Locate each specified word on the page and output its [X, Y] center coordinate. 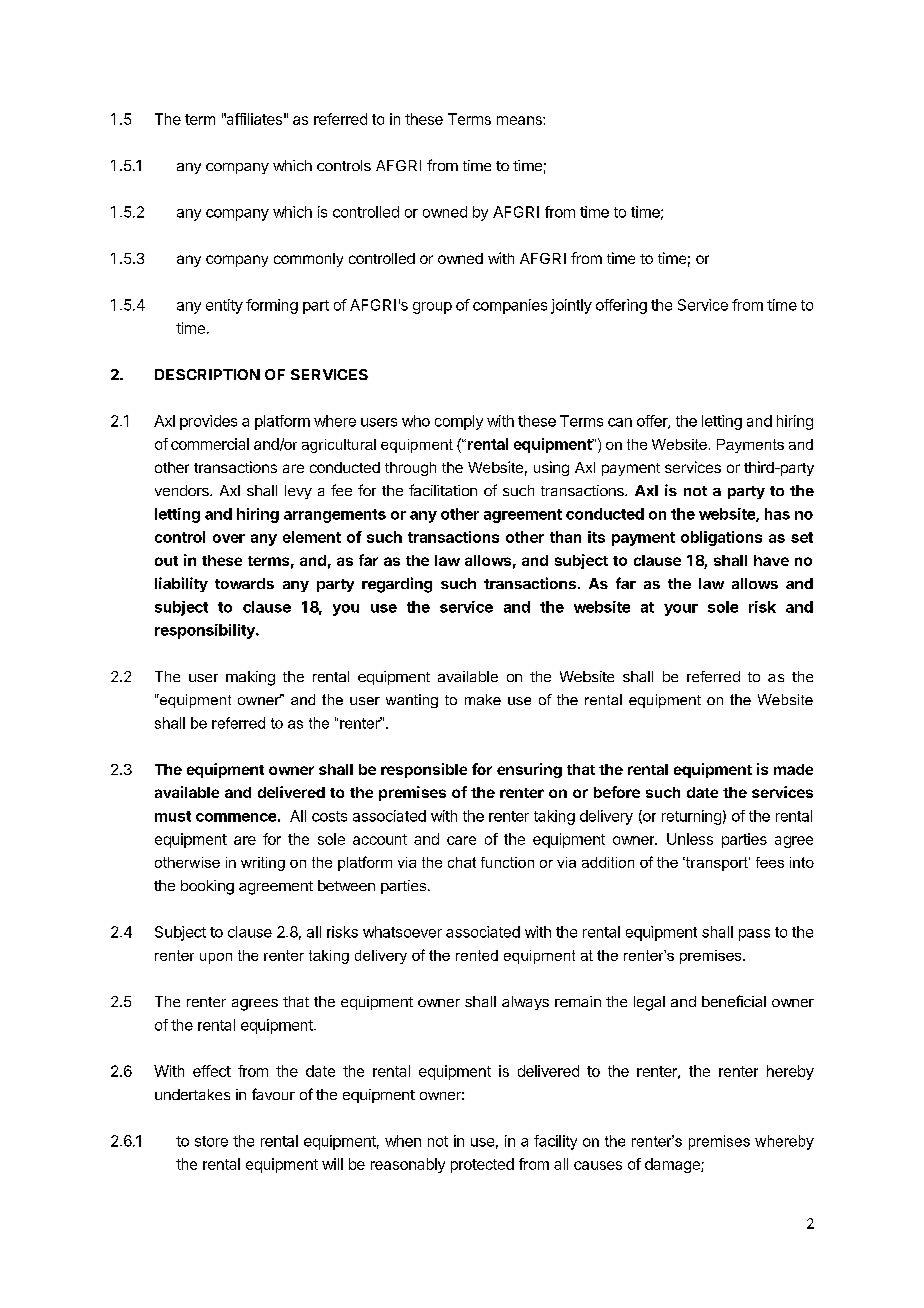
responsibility [206, 631]
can [620, 422]
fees [770, 862]
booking [207, 887]
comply [459, 422]
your [681, 610]
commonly [308, 260]
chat [462, 862]
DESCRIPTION [207, 374]
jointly [571, 306]
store [211, 1141]
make [483, 699]
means [520, 120]
